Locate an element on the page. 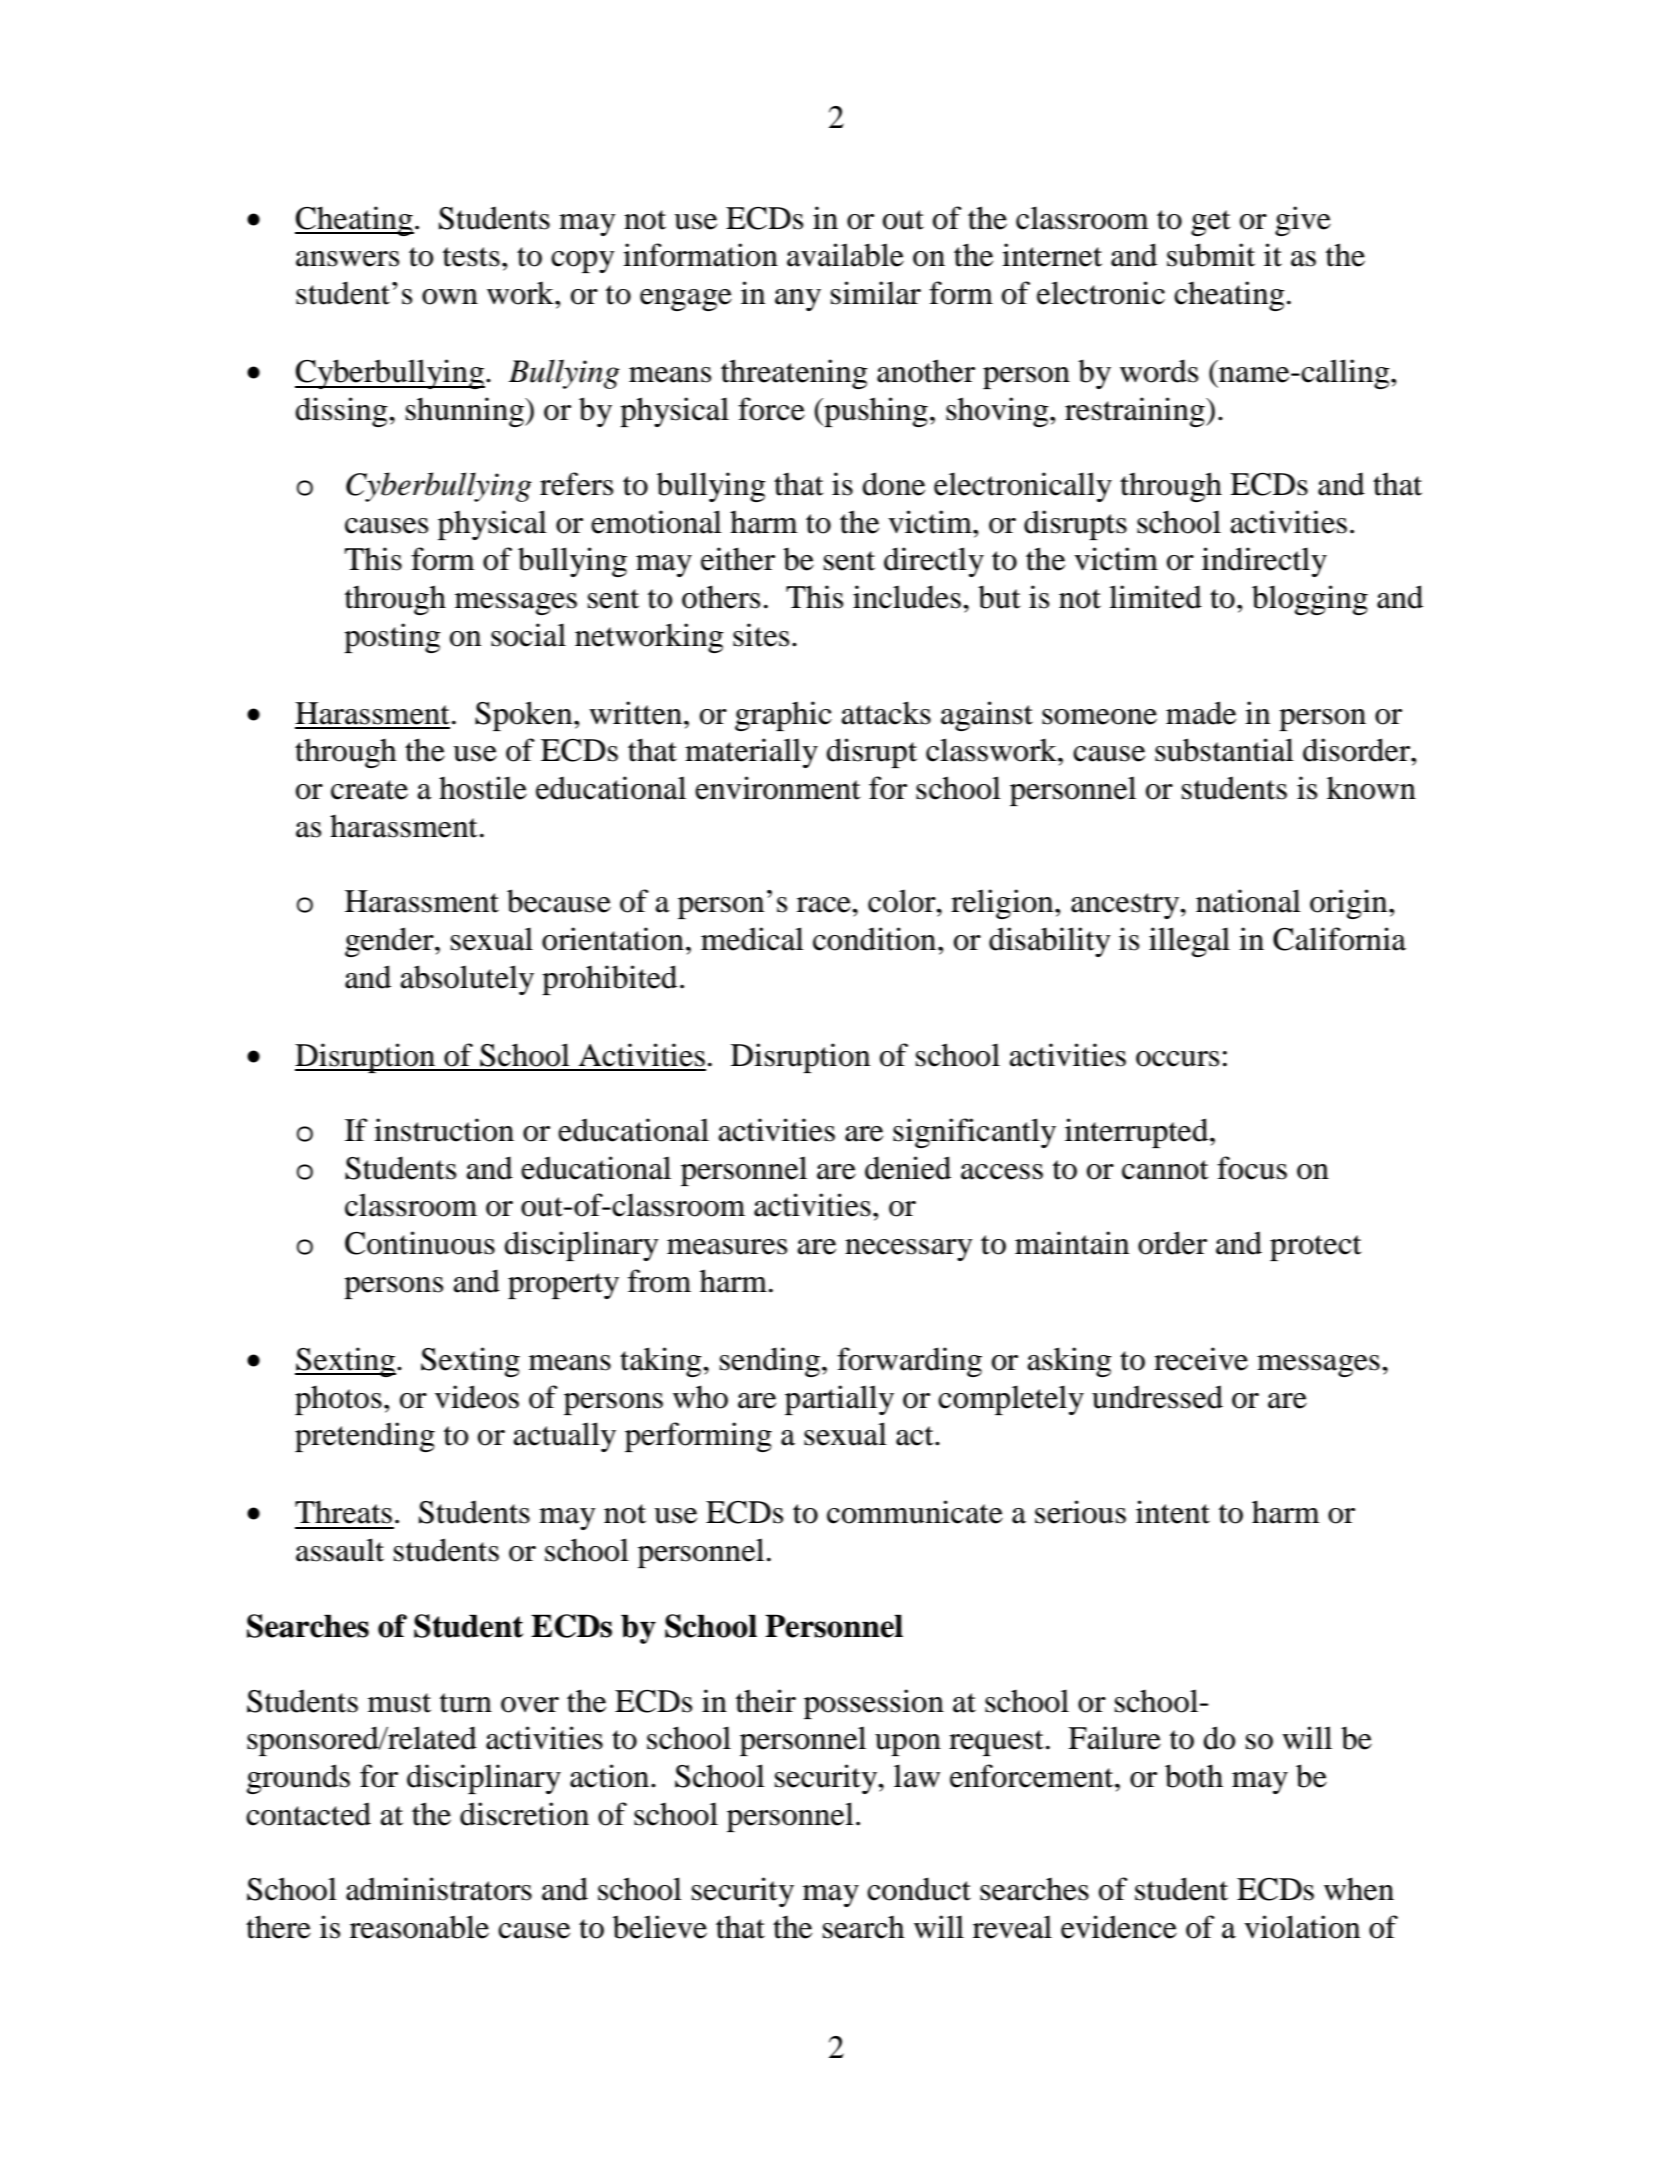 The width and height of the document is (1673, 2165). submit is located at coordinates (1211, 255).
